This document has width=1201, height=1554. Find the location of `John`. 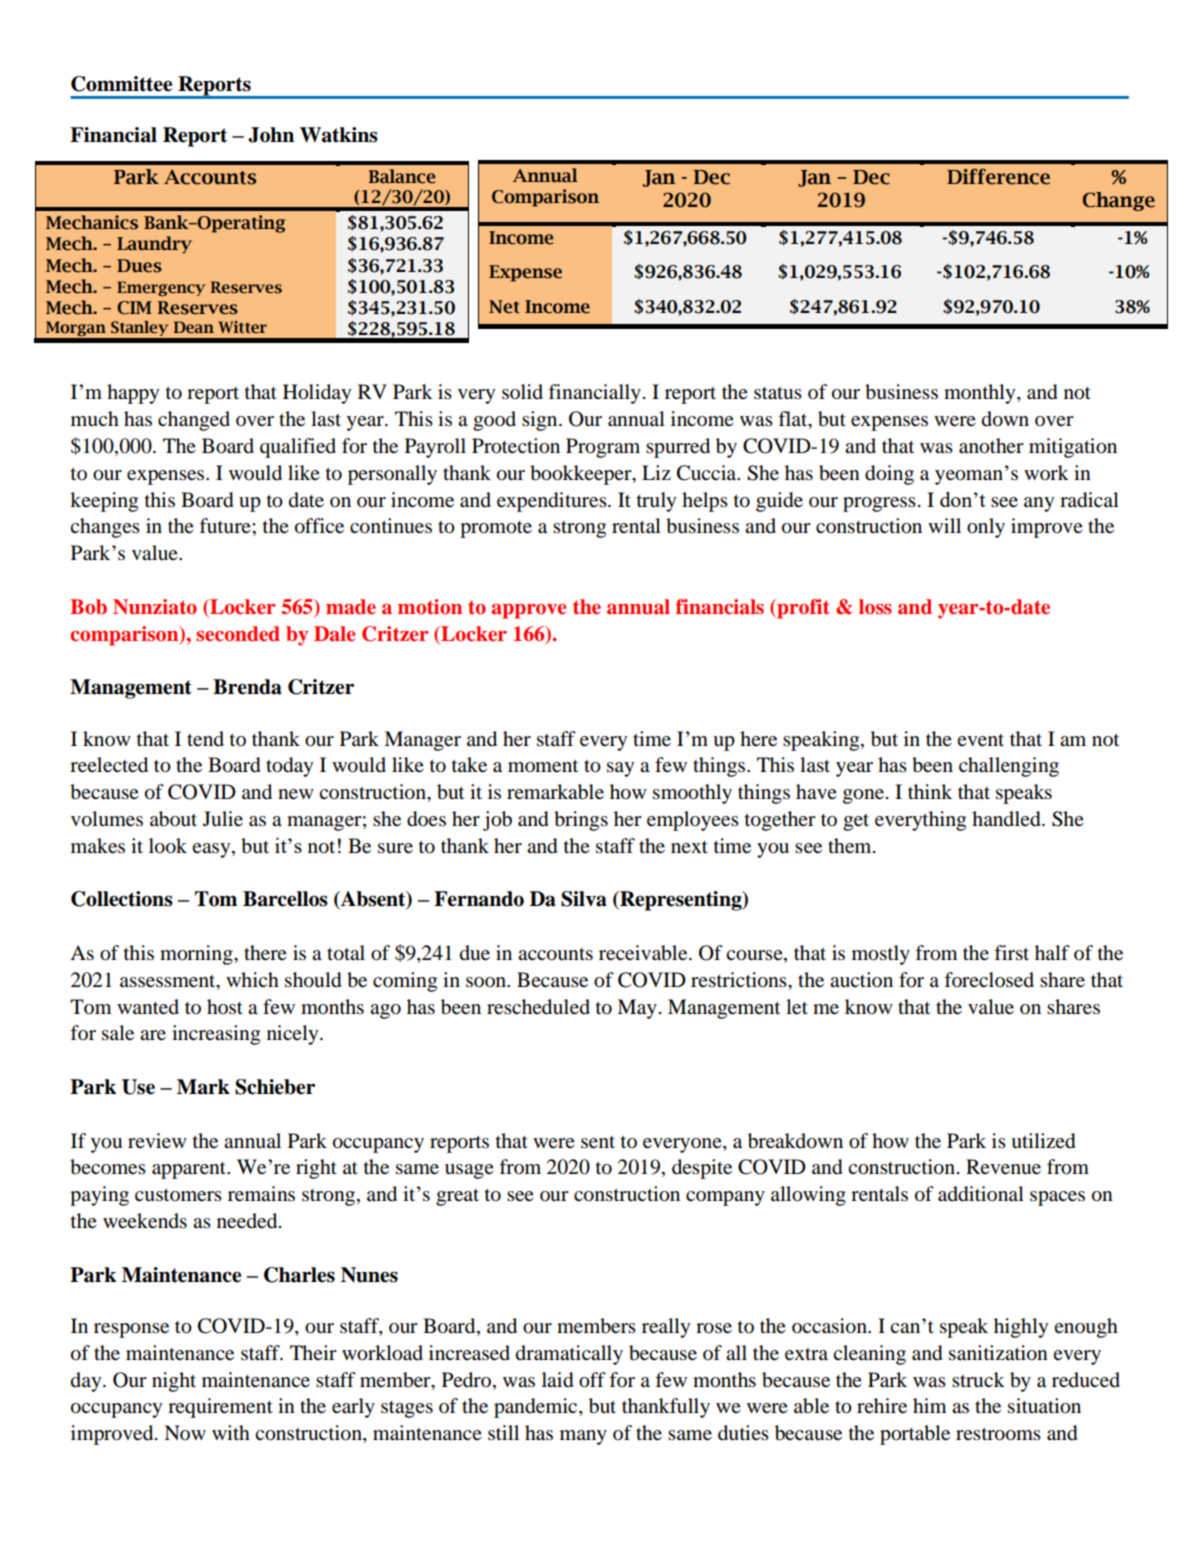

John is located at coordinates (271, 135).
